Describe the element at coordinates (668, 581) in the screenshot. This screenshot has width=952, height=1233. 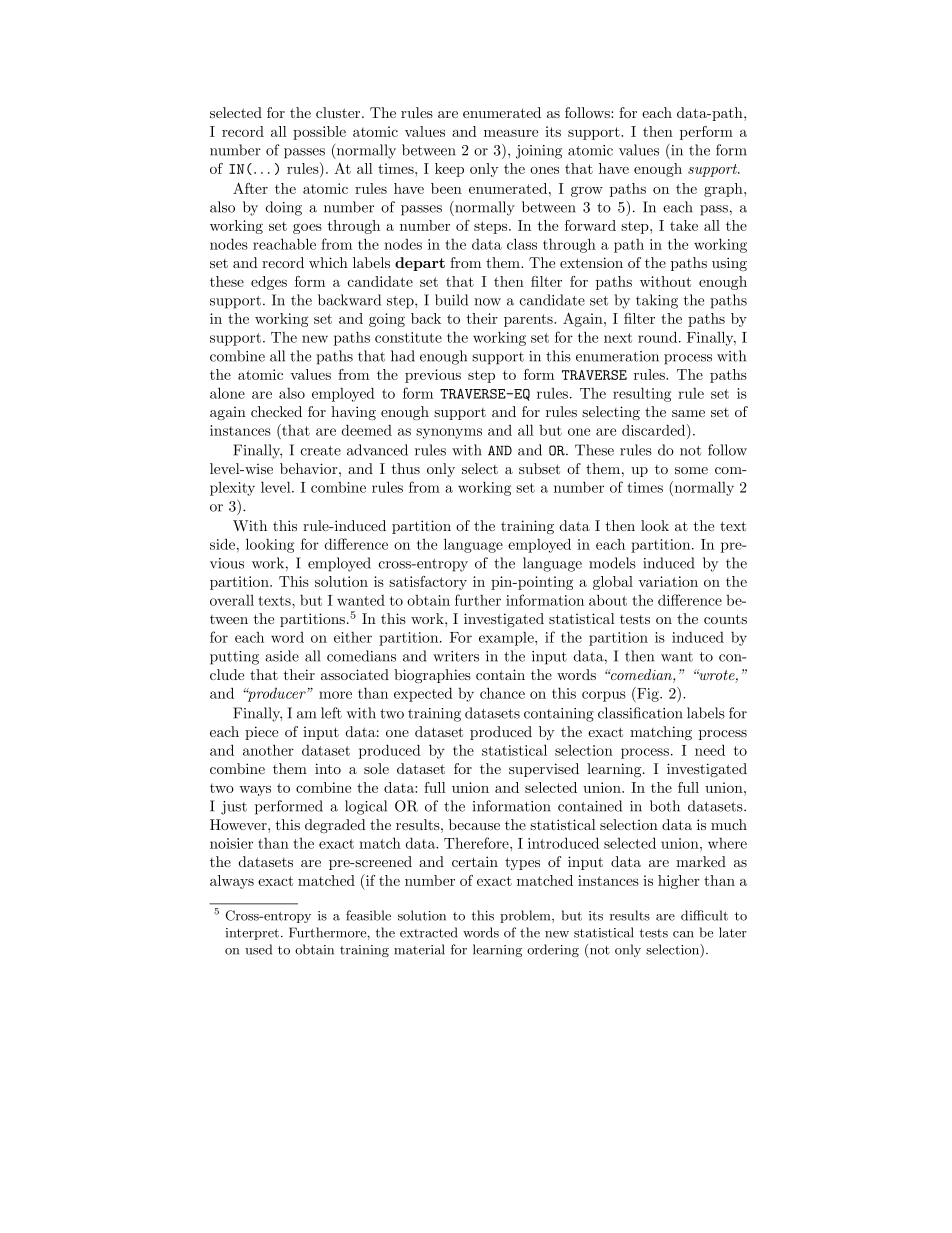
I see `variation` at that location.
